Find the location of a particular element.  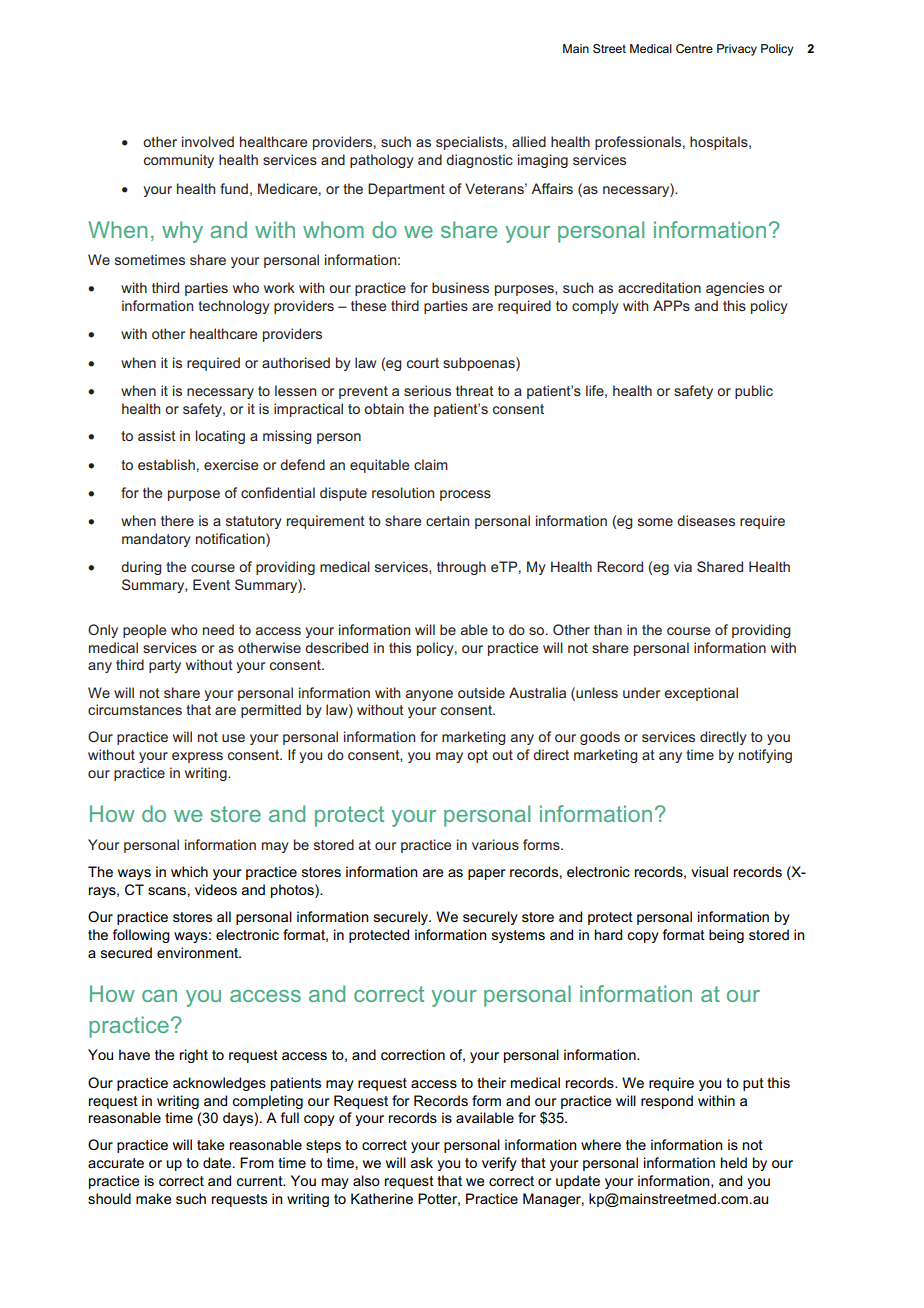

court is located at coordinates (423, 363).
